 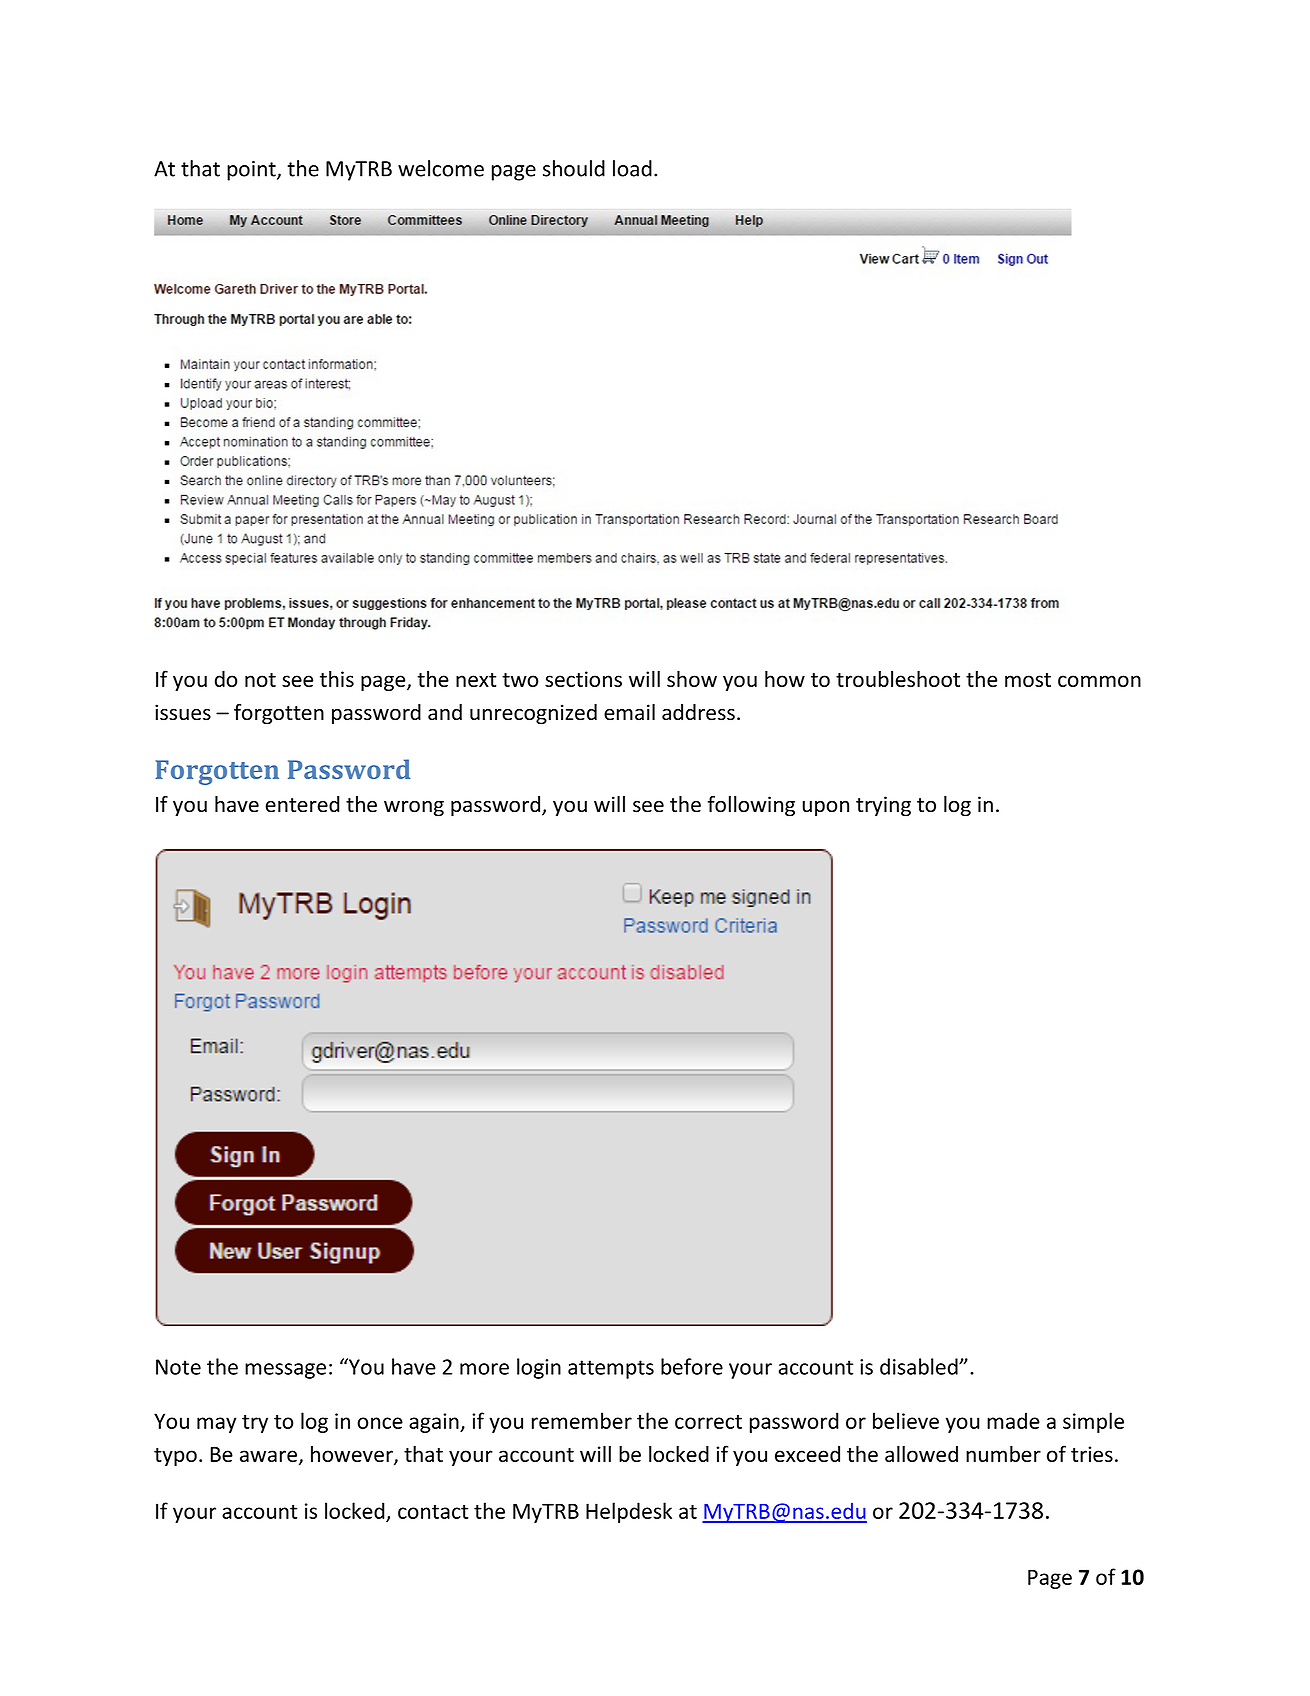 What do you see at coordinates (751, 806) in the screenshot?
I see `following` at bounding box center [751, 806].
